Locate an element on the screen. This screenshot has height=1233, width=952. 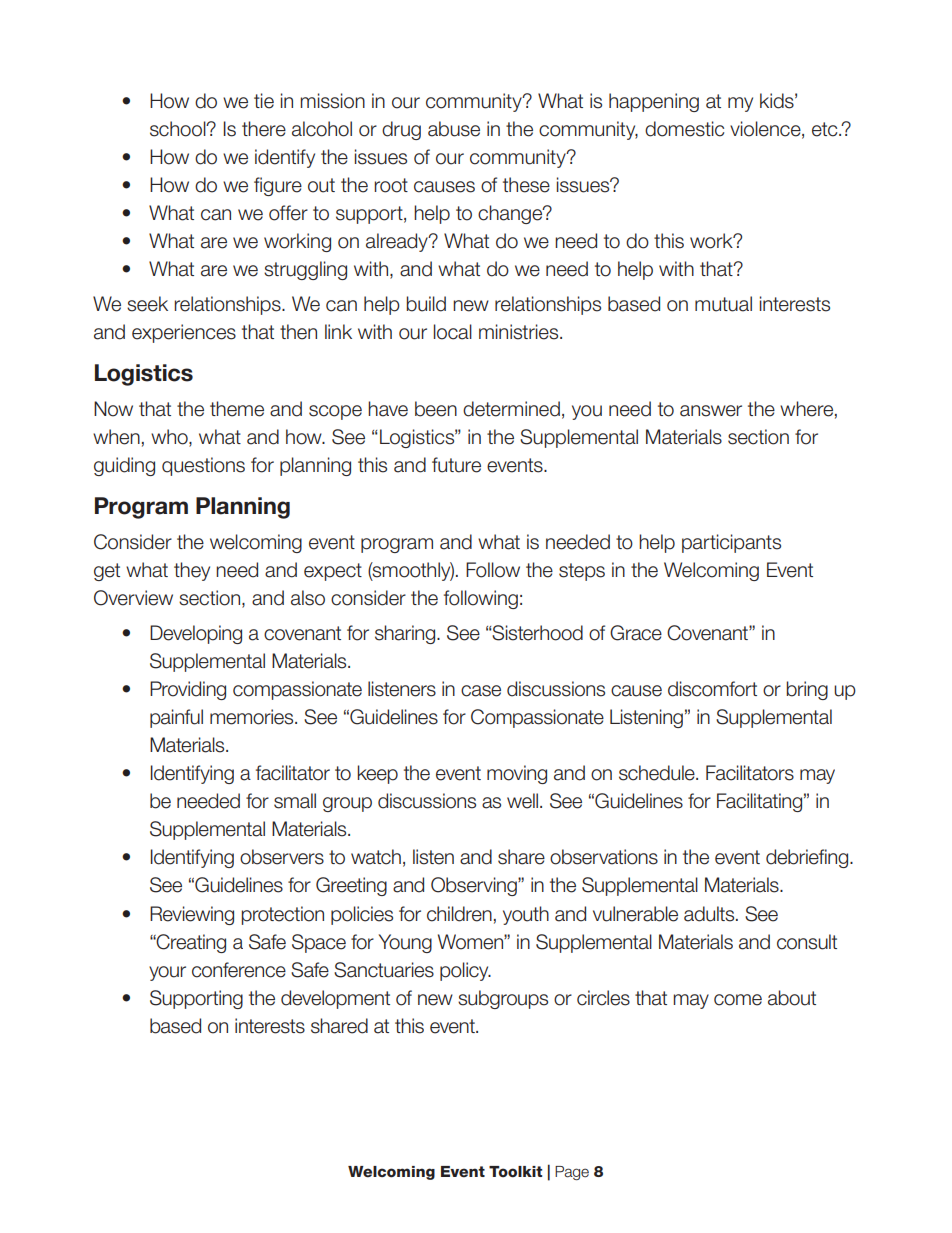
questions is located at coordinates (203, 466).
